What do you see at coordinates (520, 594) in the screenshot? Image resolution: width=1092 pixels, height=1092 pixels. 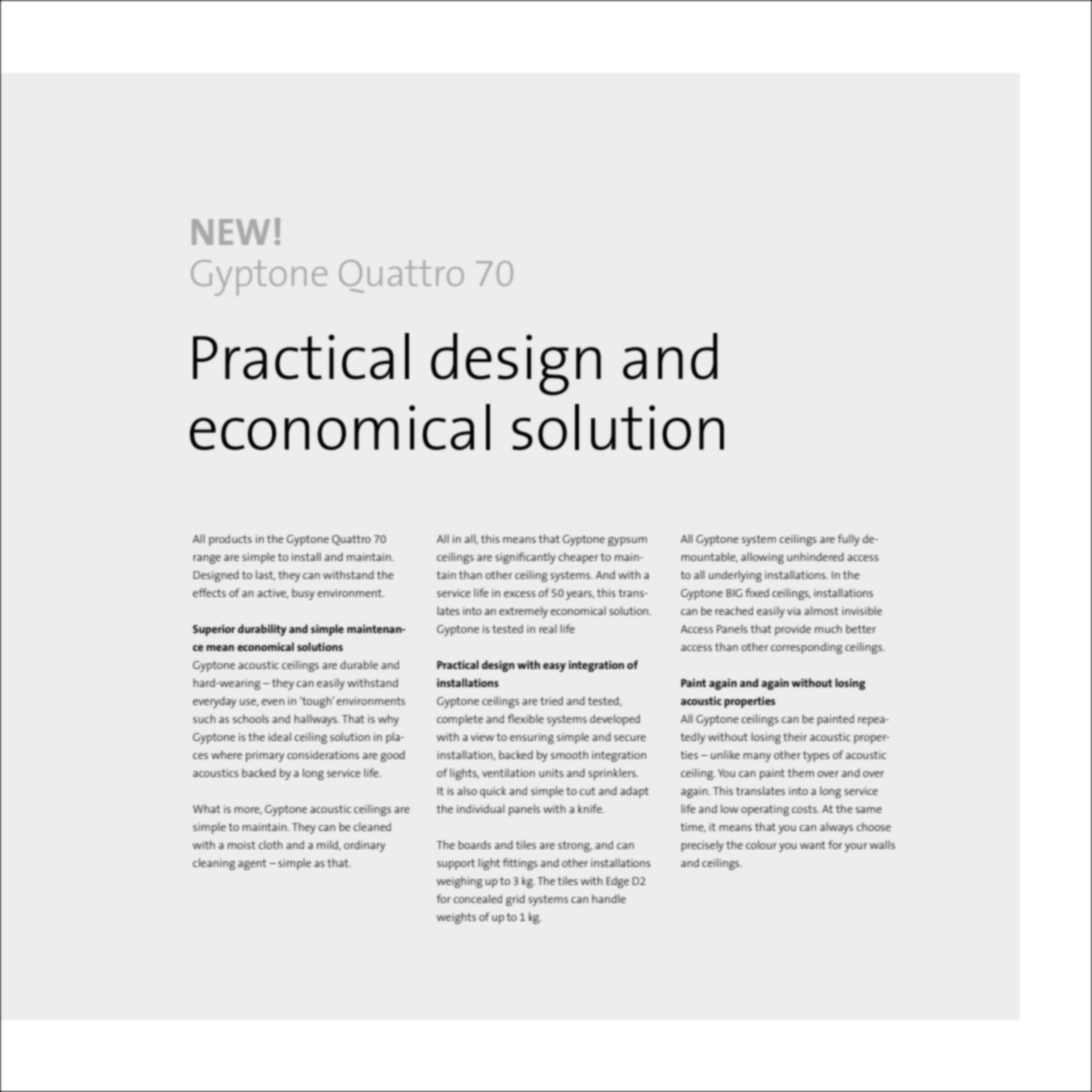 I see `excess` at bounding box center [520, 594].
